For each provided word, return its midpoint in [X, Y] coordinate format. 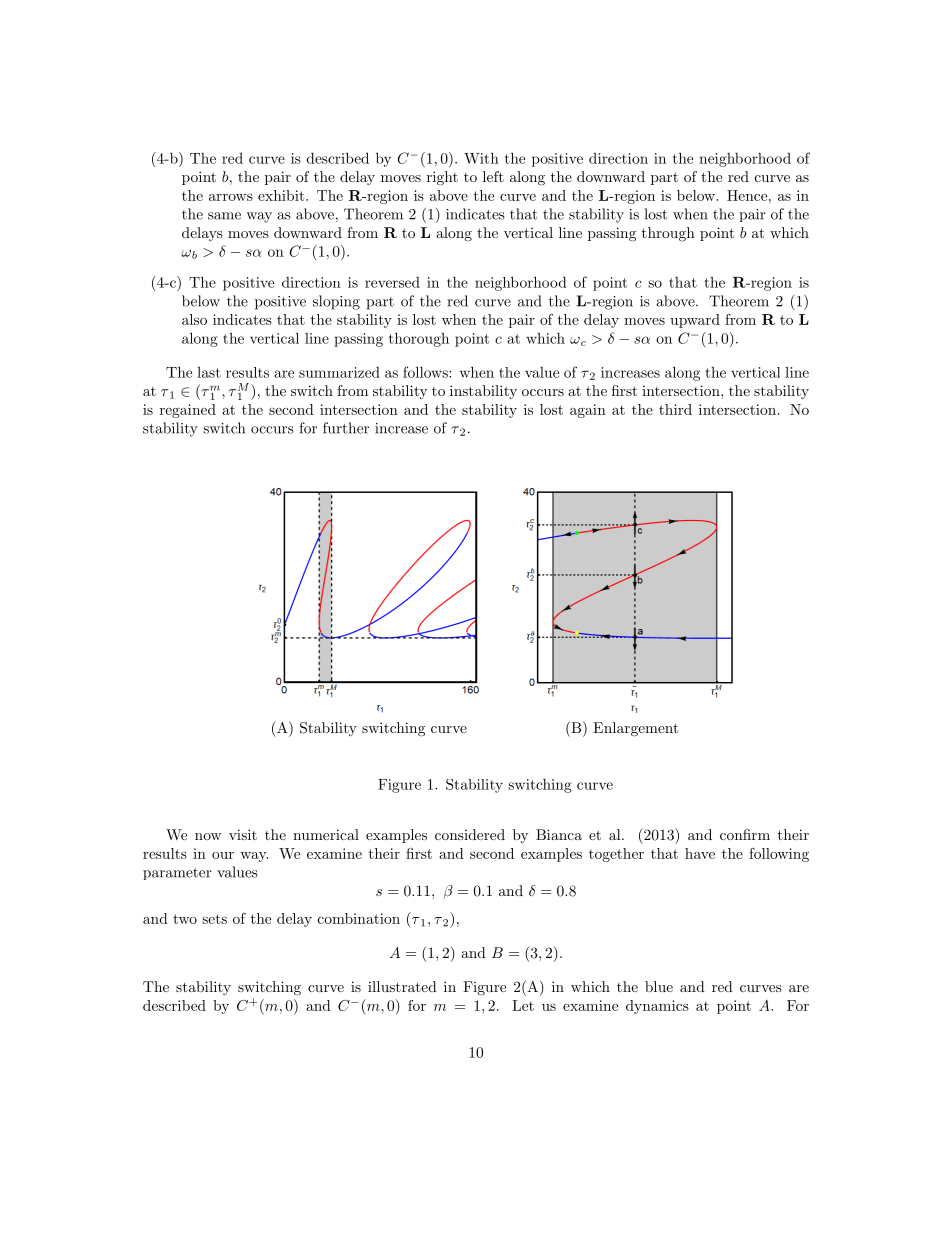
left [493, 176]
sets [214, 919]
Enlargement [635, 729]
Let [523, 1005]
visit [243, 834]
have [700, 853]
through [668, 234]
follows [426, 372]
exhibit [282, 195]
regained [188, 411]
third [675, 409]
